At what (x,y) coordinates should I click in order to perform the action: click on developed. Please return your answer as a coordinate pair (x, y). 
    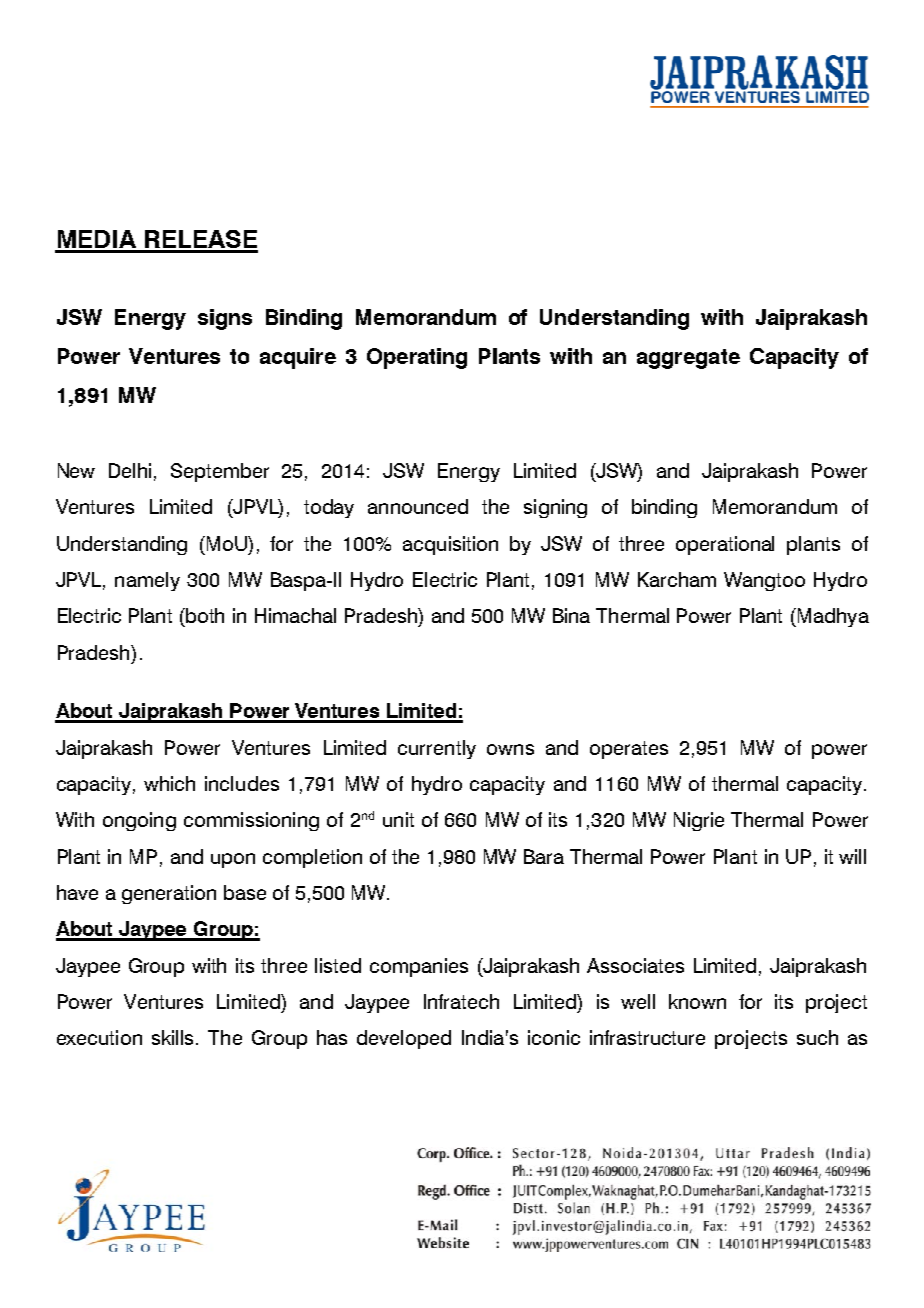
    Looking at the image, I should click on (404, 1039).
